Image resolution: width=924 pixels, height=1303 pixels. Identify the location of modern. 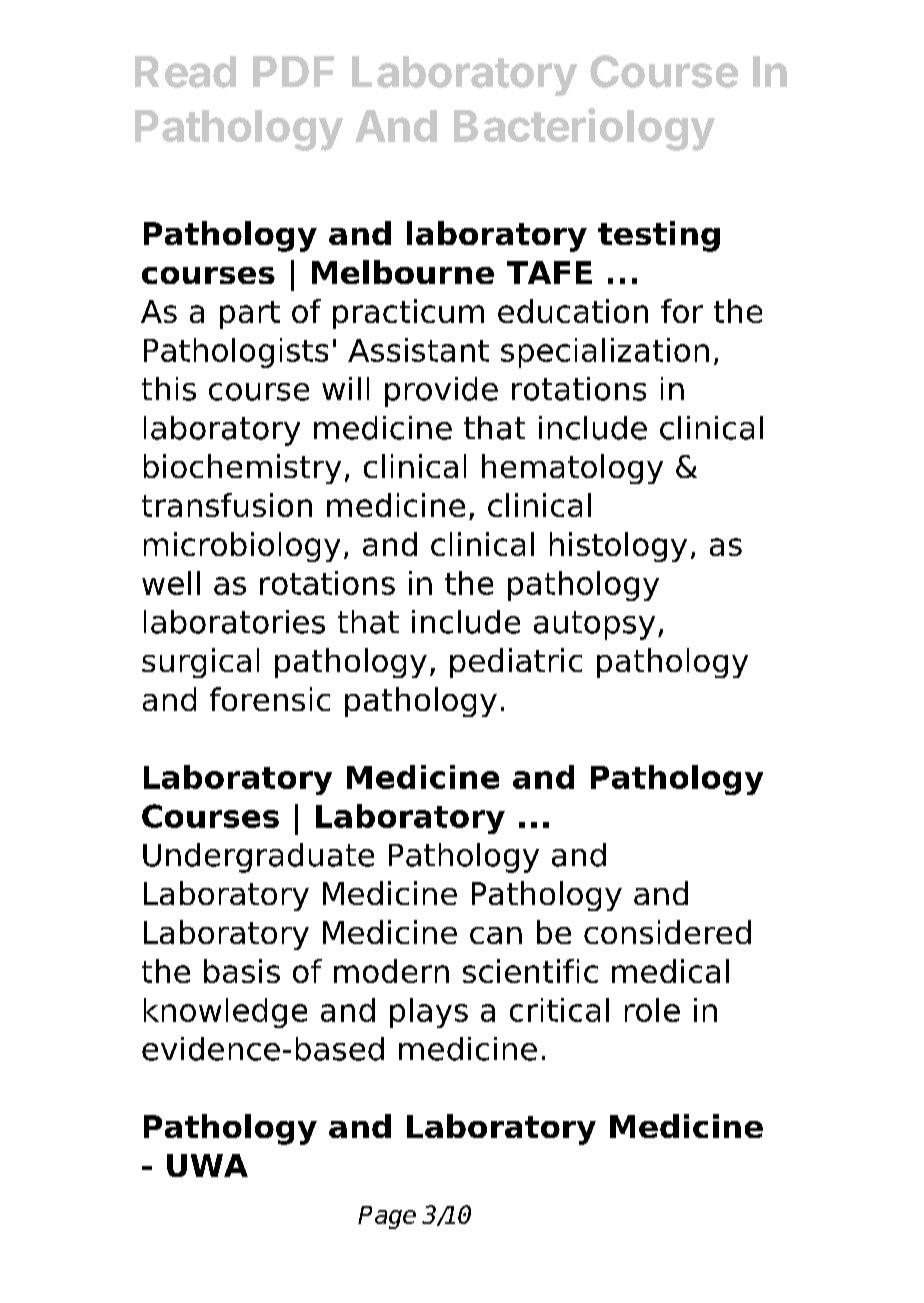
(391, 971).
